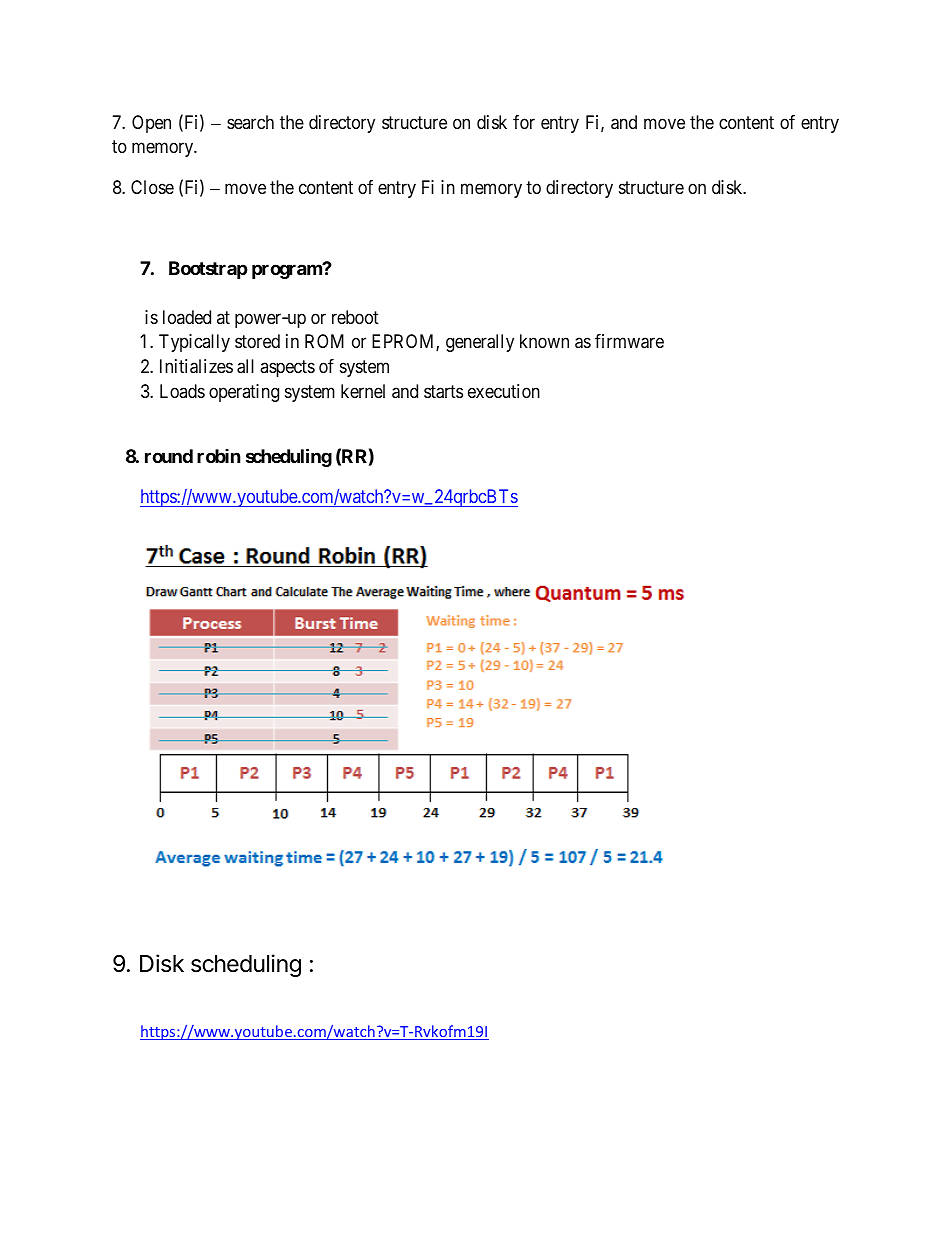 This page has width=952, height=1233. Describe the element at coordinates (443, 392) in the page. I see `starts` at that location.
